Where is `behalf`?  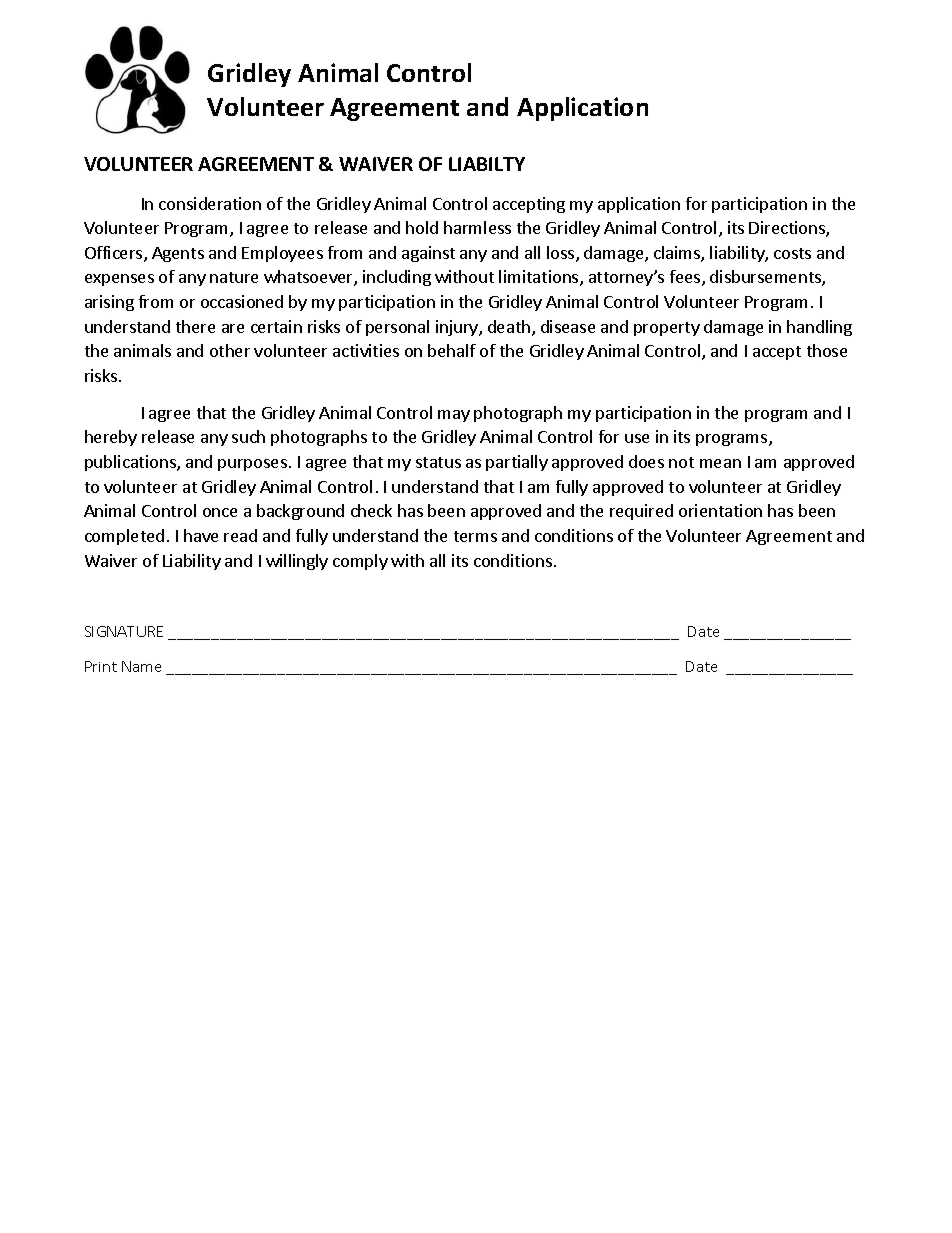 behalf is located at coordinates (452, 350).
